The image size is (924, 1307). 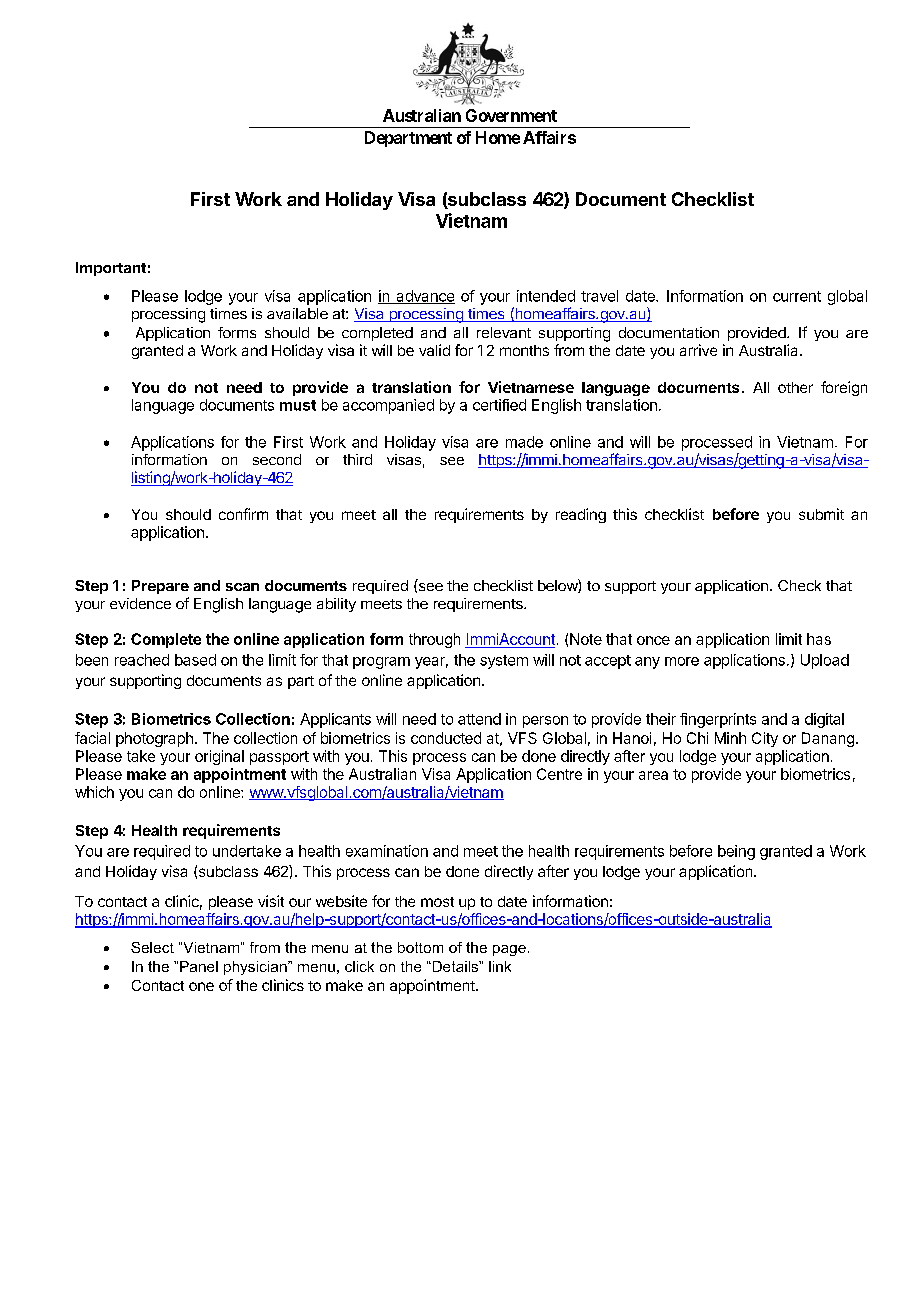 I want to click on page, so click(x=509, y=950).
